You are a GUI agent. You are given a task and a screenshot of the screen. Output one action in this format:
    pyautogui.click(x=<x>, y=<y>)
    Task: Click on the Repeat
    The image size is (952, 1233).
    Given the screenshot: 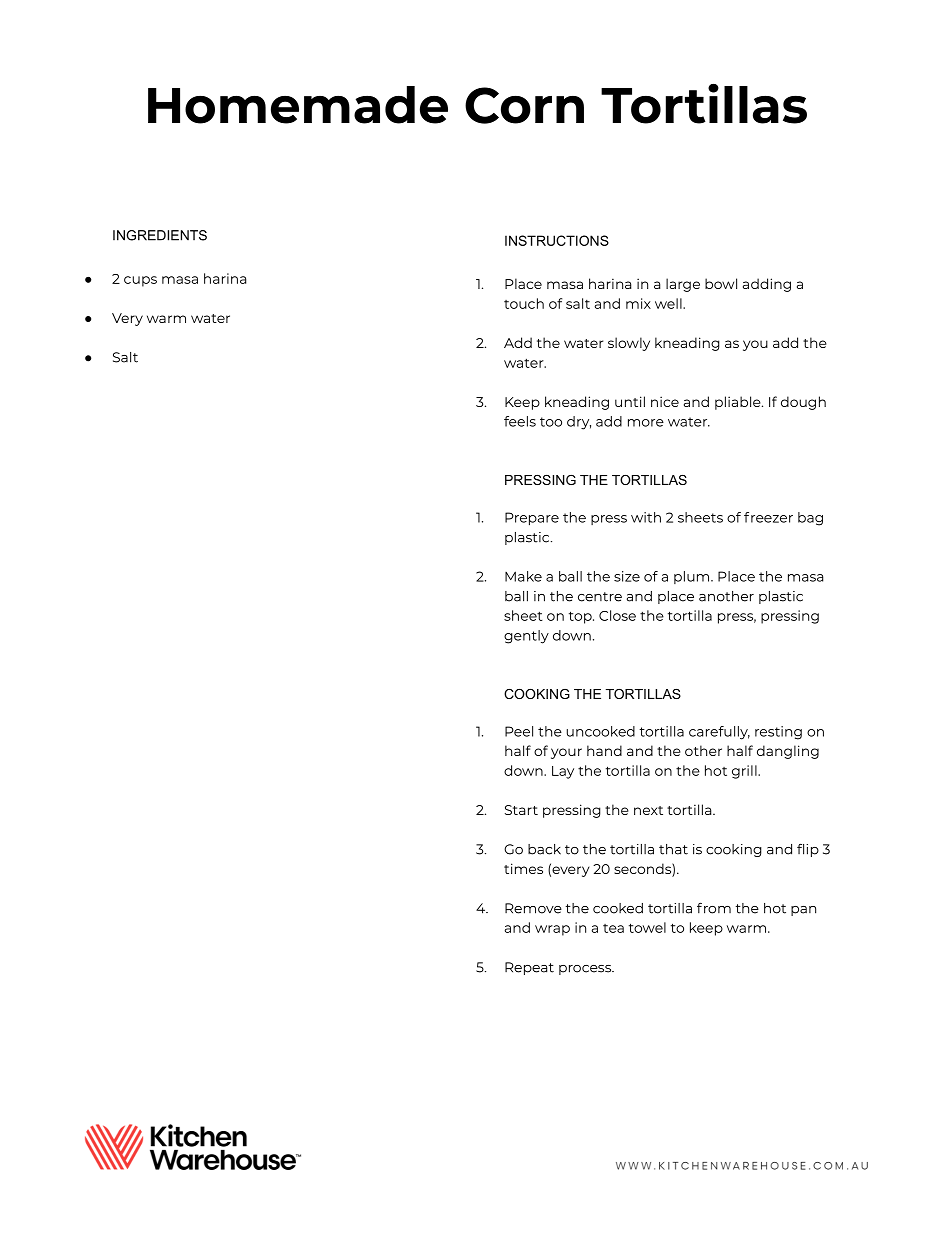 What is the action you would take?
    pyautogui.click(x=529, y=968)
